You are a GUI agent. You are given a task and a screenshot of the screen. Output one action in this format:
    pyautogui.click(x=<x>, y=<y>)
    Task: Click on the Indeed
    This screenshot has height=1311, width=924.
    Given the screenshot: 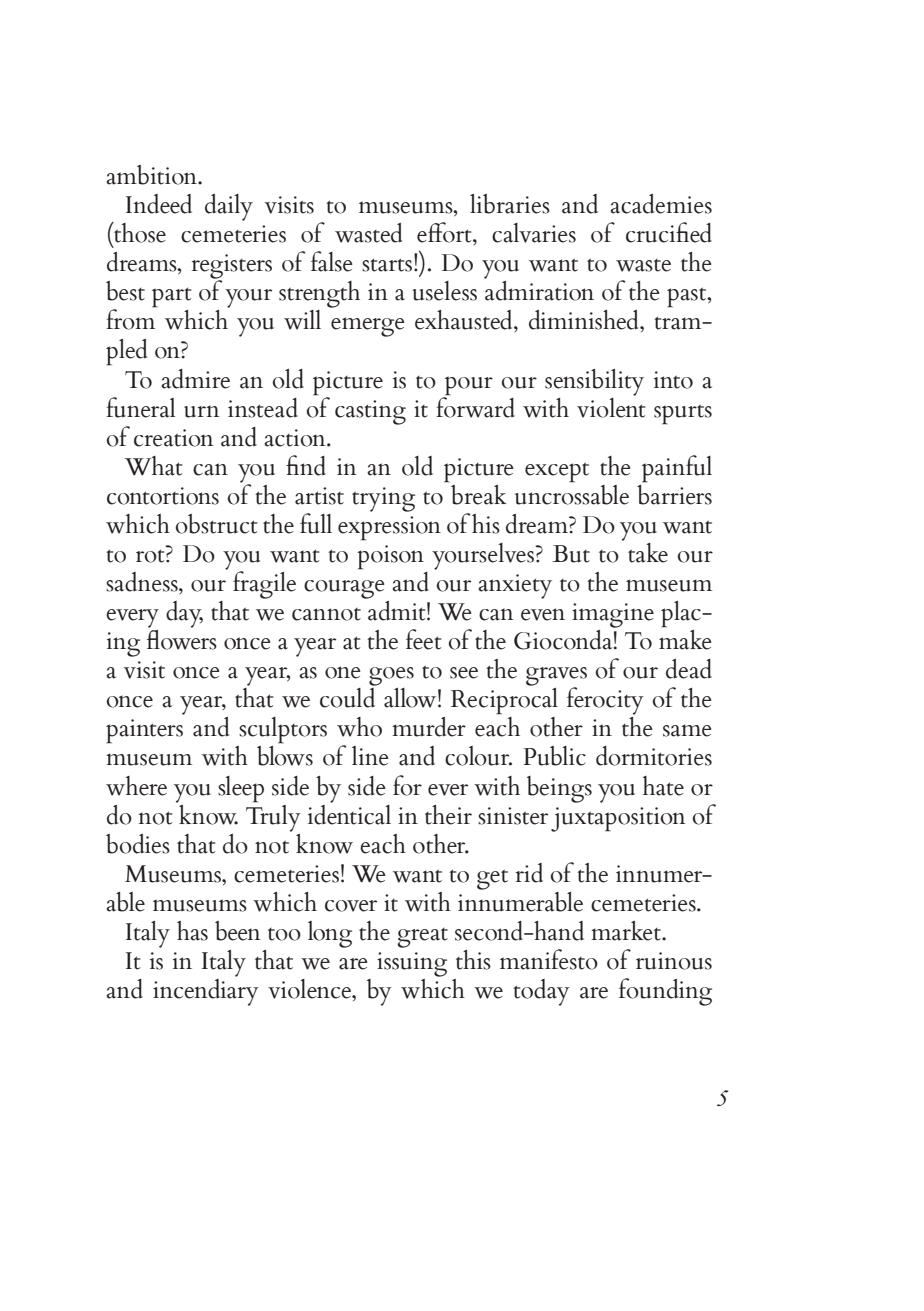 What is the action you would take?
    pyautogui.click(x=159, y=204)
